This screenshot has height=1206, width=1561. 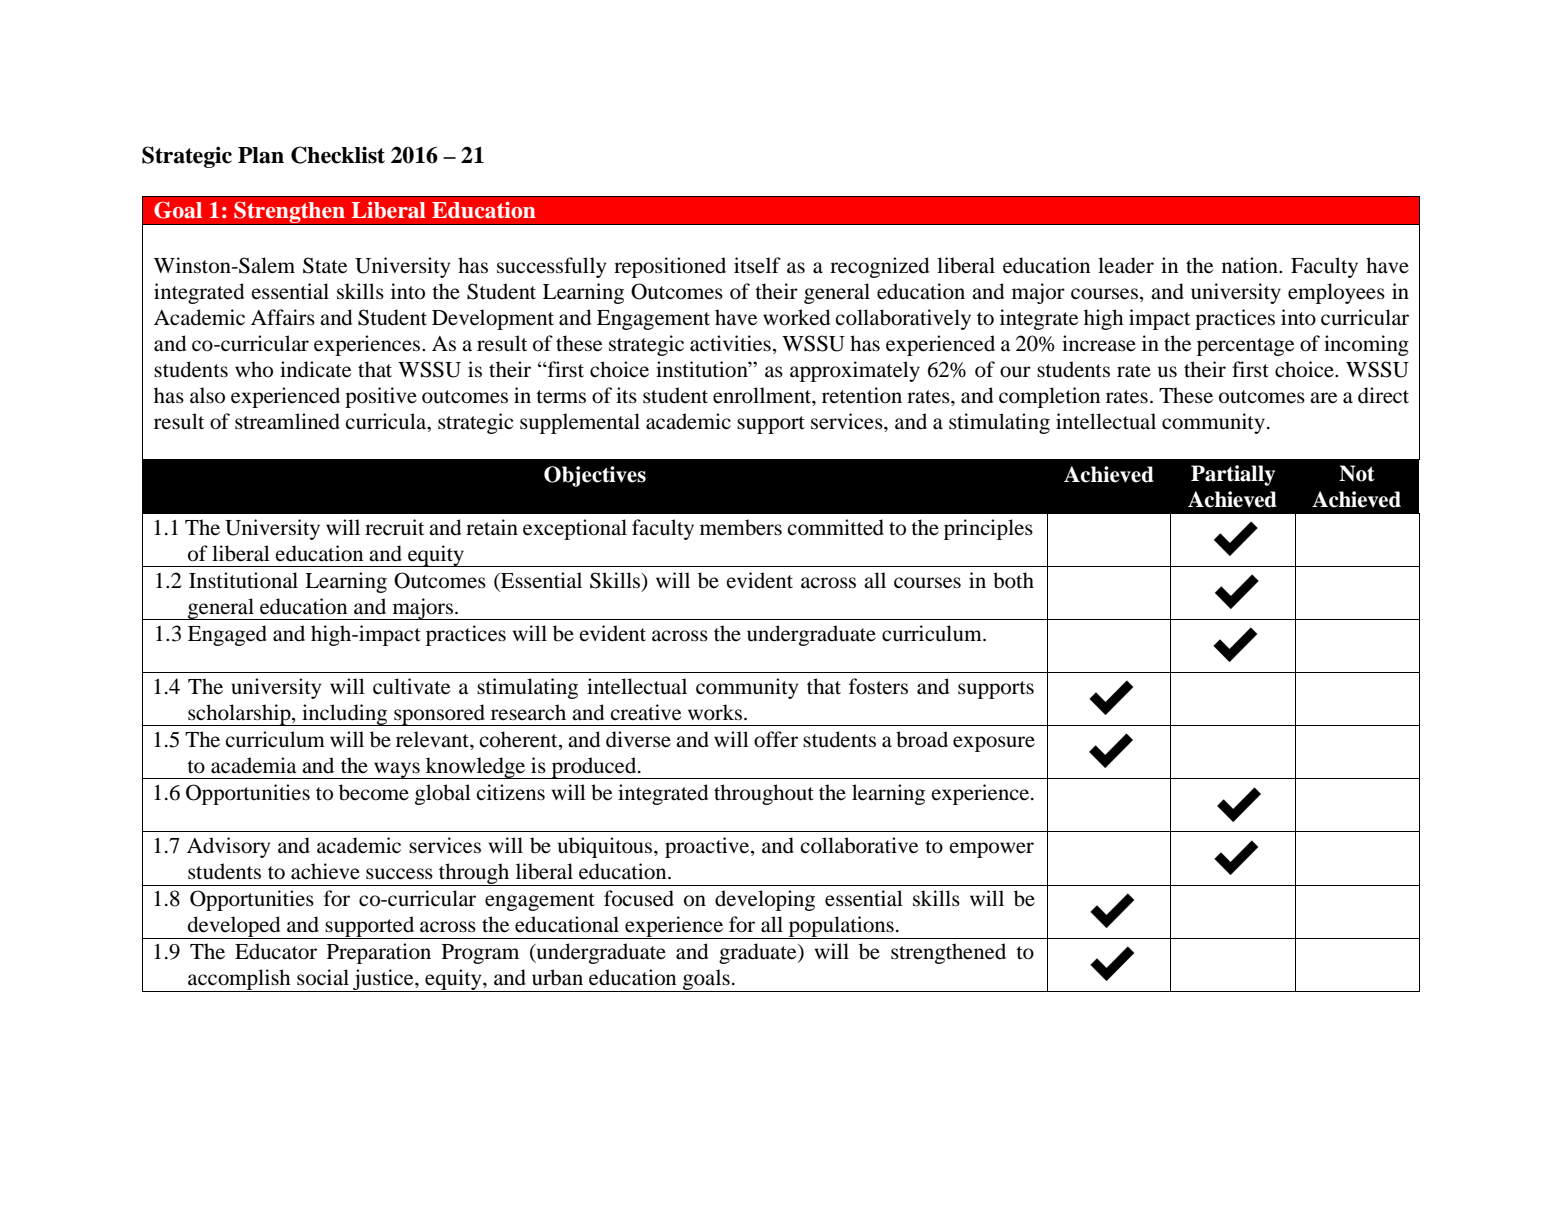 I want to click on proactive, so click(x=708, y=847).
